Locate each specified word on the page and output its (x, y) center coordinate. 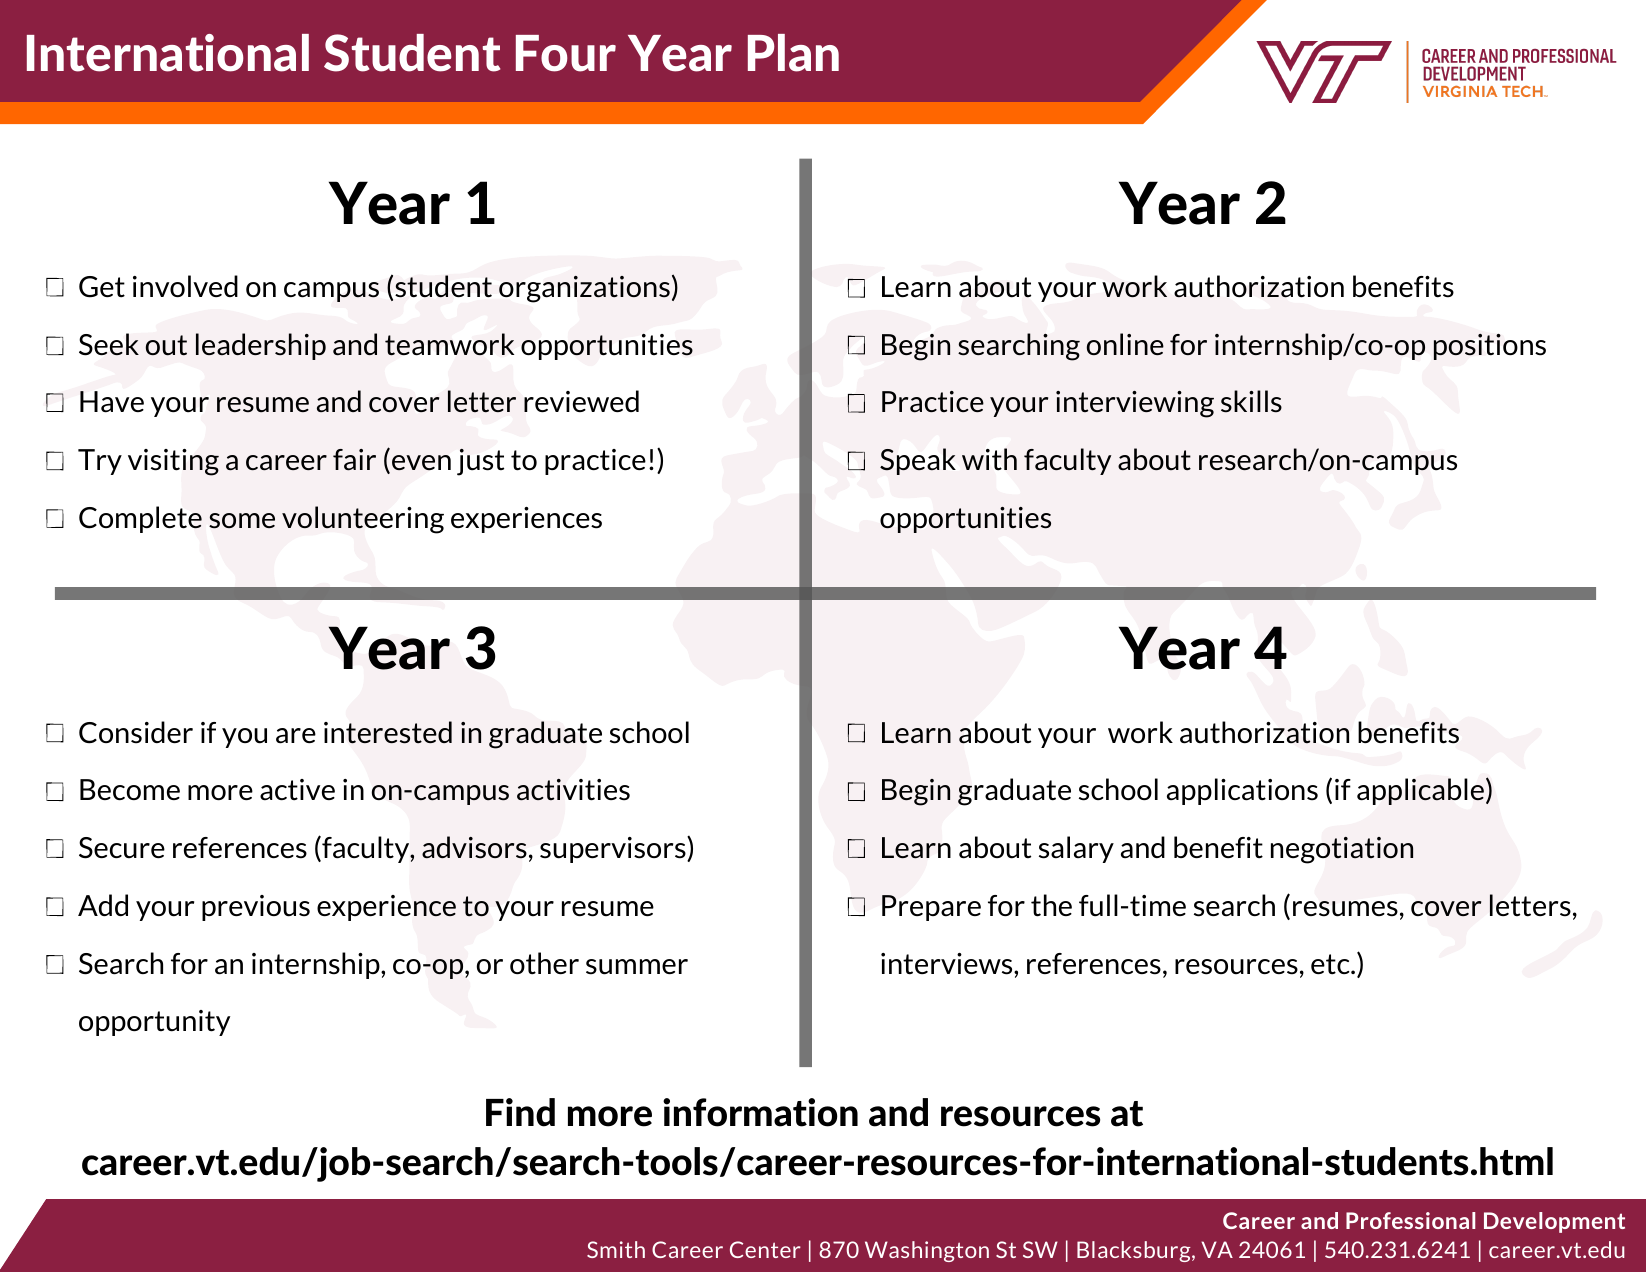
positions (1490, 347)
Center (765, 1249)
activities (573, 790)
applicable (1420, 791)
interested (388, 732)
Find (520, 1112)
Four (566, 53)
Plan (793, 53)
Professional (1410, 1220)
